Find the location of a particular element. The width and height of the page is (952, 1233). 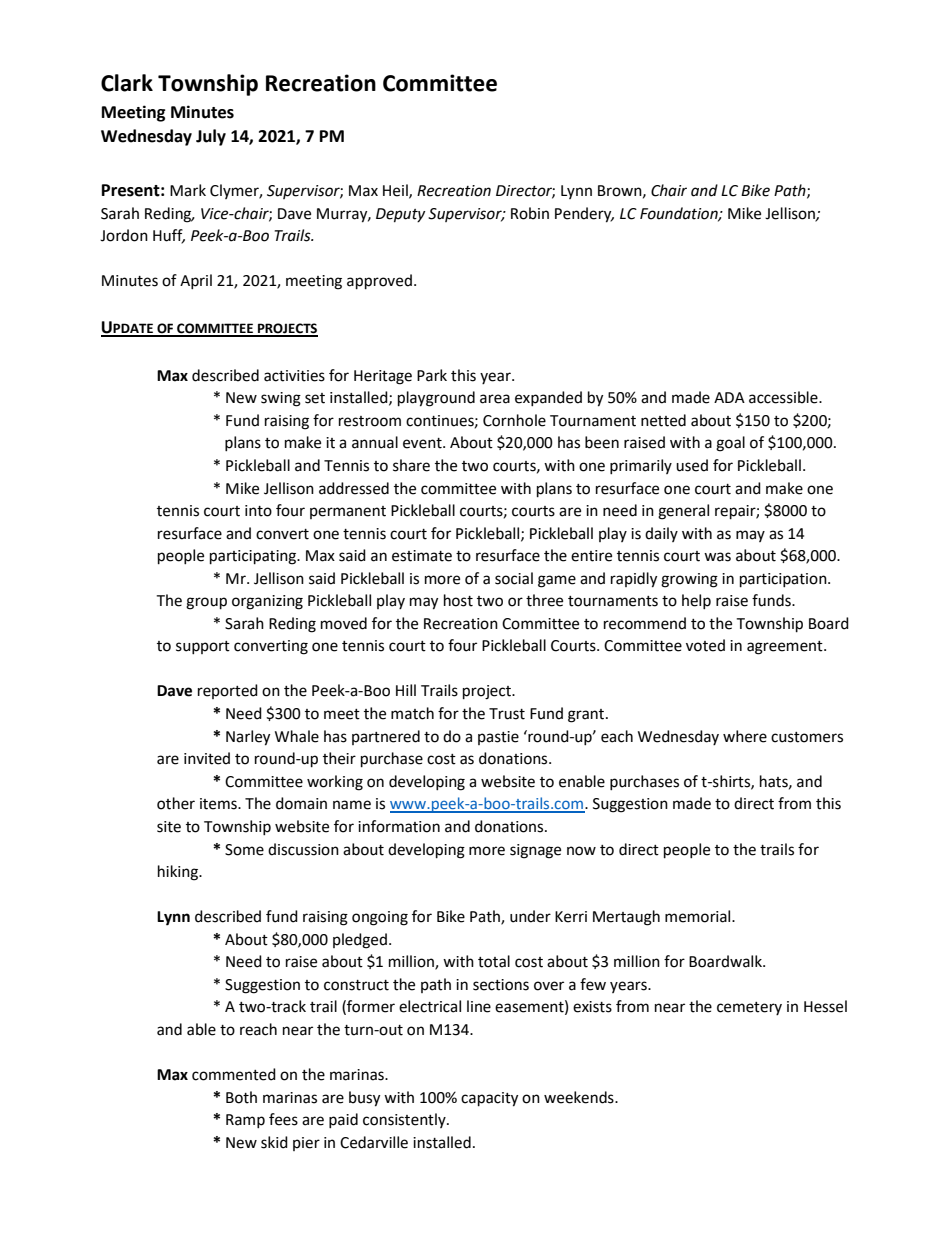

Both is located at coordinates (241, 1097).
